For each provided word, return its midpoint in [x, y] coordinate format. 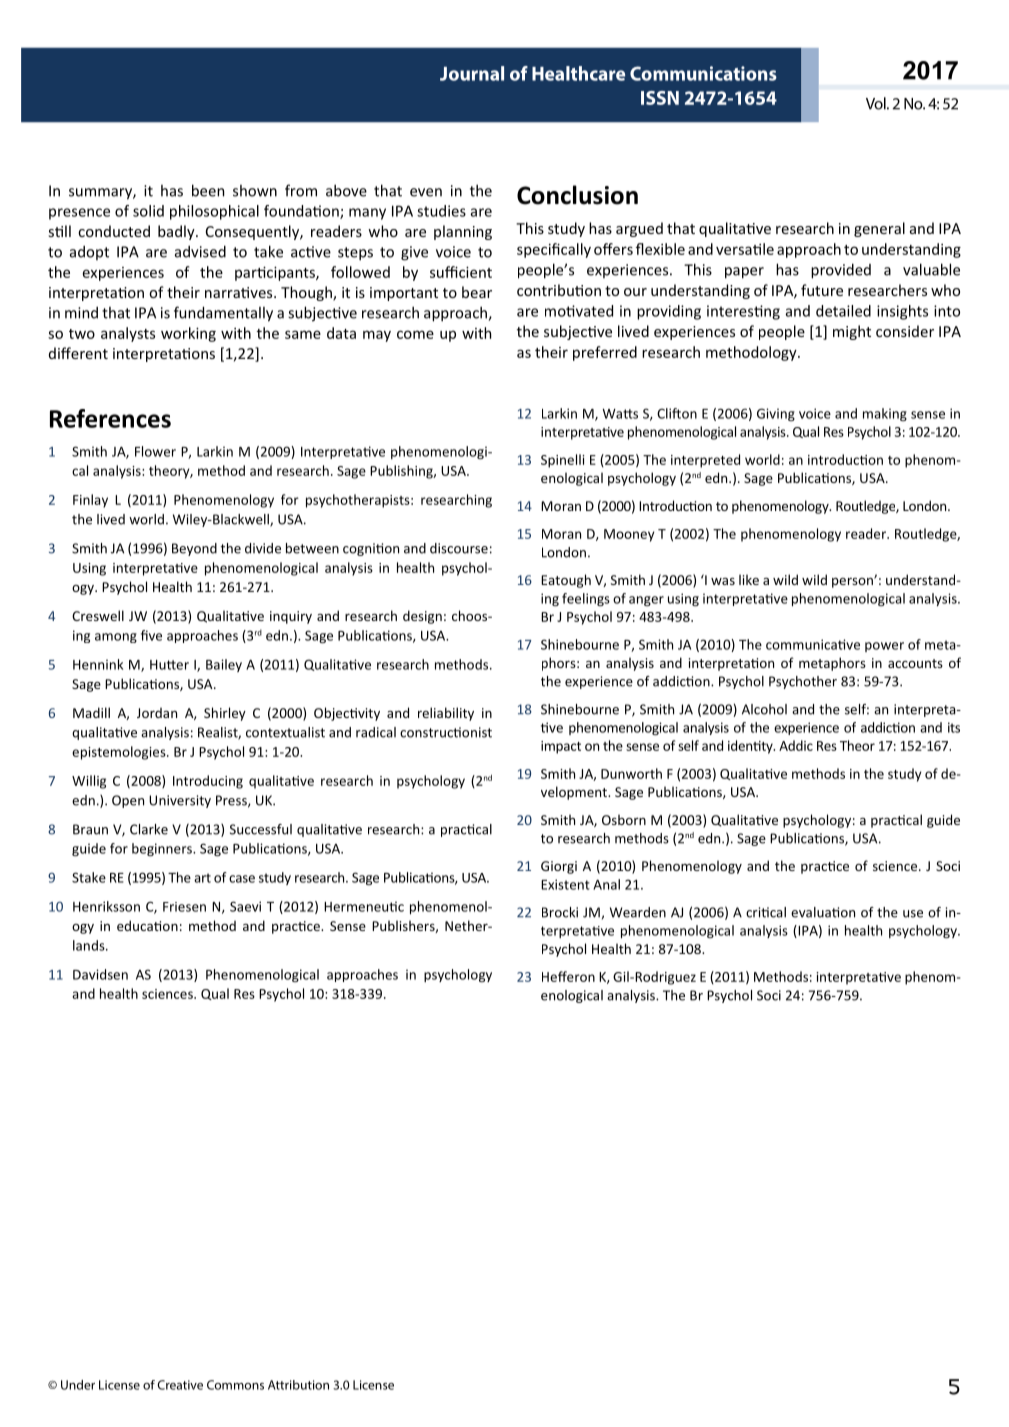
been [208, 190]
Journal [472, 73]
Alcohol [764, 709]
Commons [235, 1385]
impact [561, 747]
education [147, 925]
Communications [703, 73]
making [885, 414]
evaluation [823, 912]
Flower [155, 451]
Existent [565, 884]
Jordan [157, 713]
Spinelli [563, 461]
